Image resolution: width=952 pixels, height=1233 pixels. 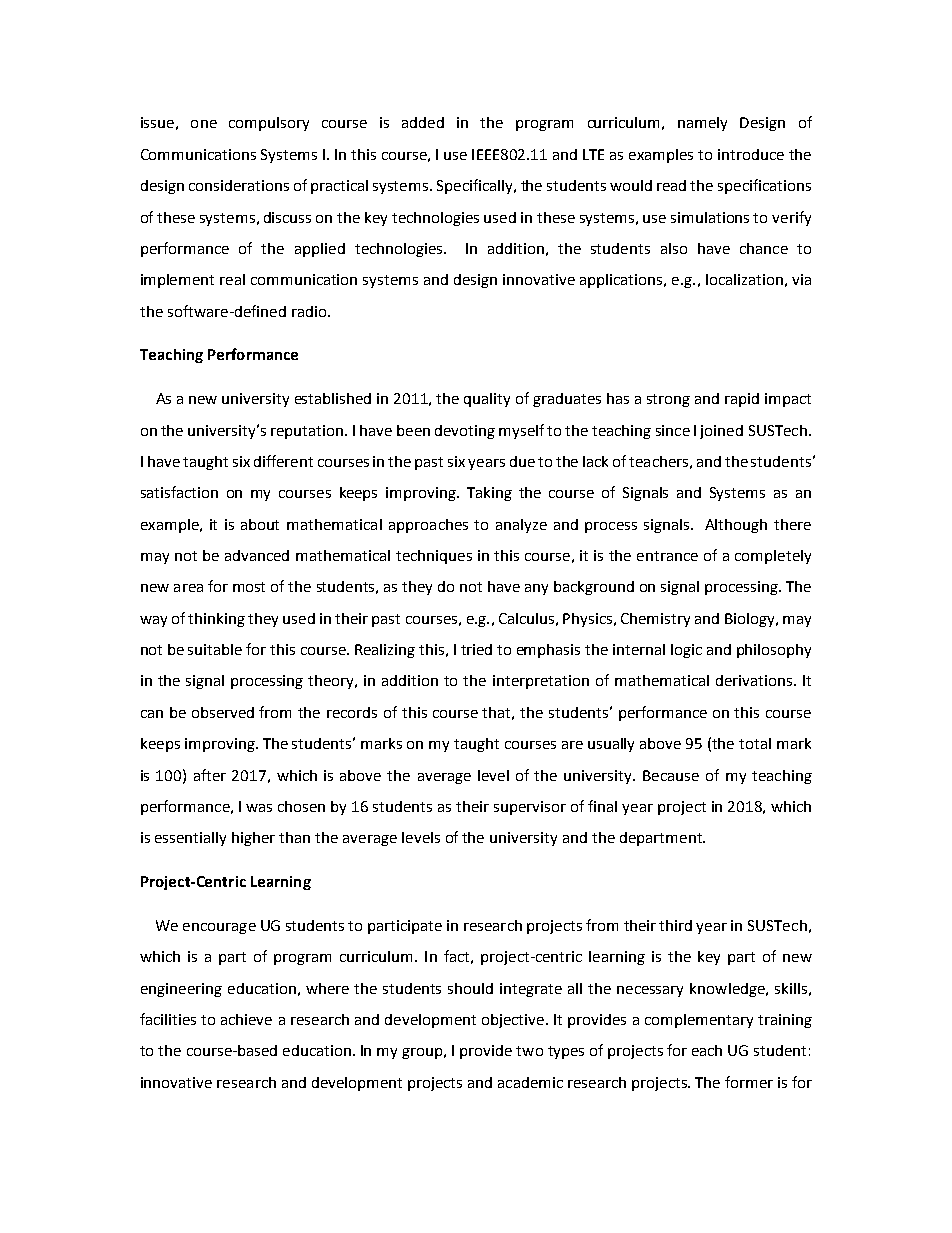 I want to click on derivations, so click(x=754, y=680).
